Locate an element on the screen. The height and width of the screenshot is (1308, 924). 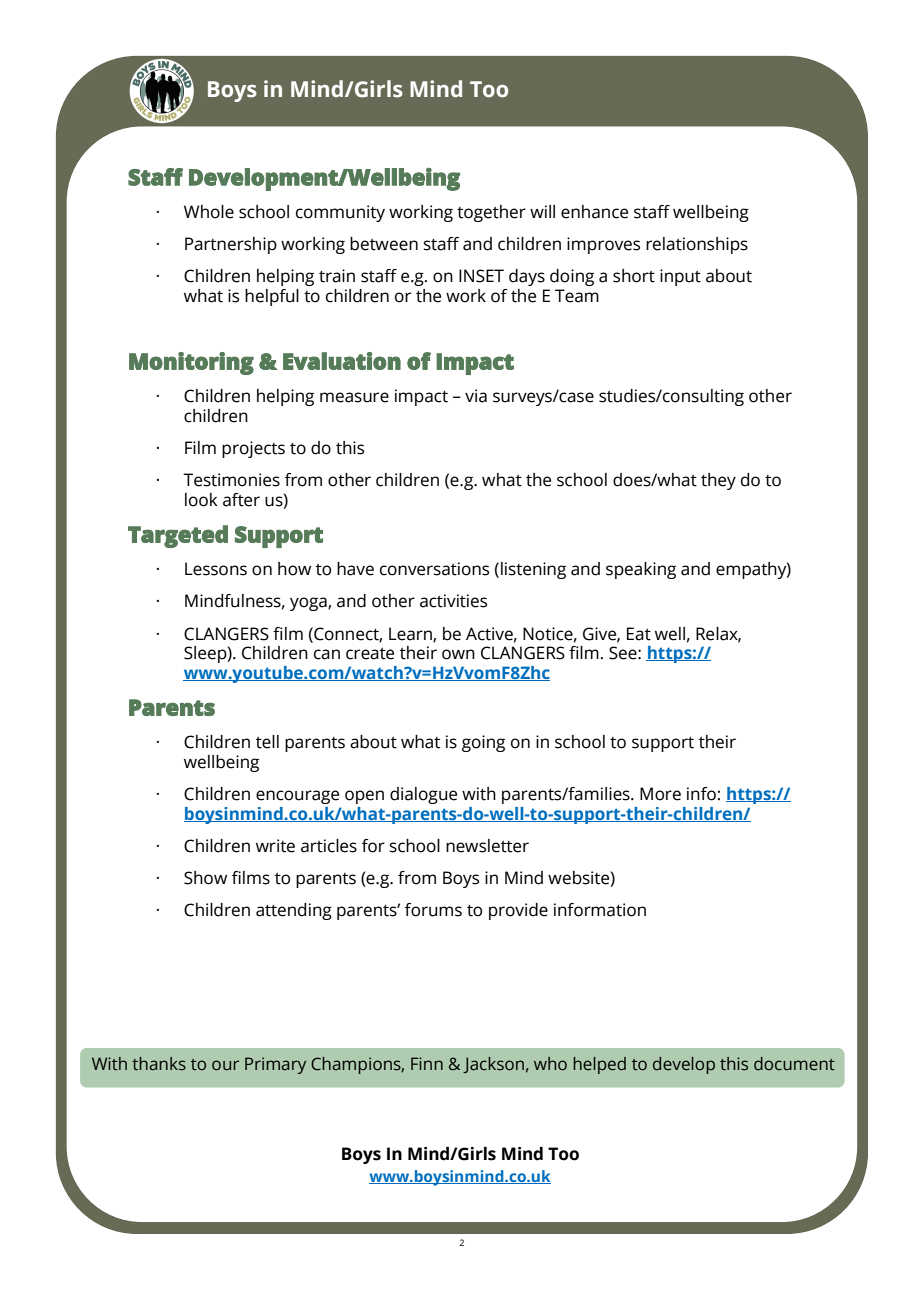
tell is located at coordinates (267, 742).
